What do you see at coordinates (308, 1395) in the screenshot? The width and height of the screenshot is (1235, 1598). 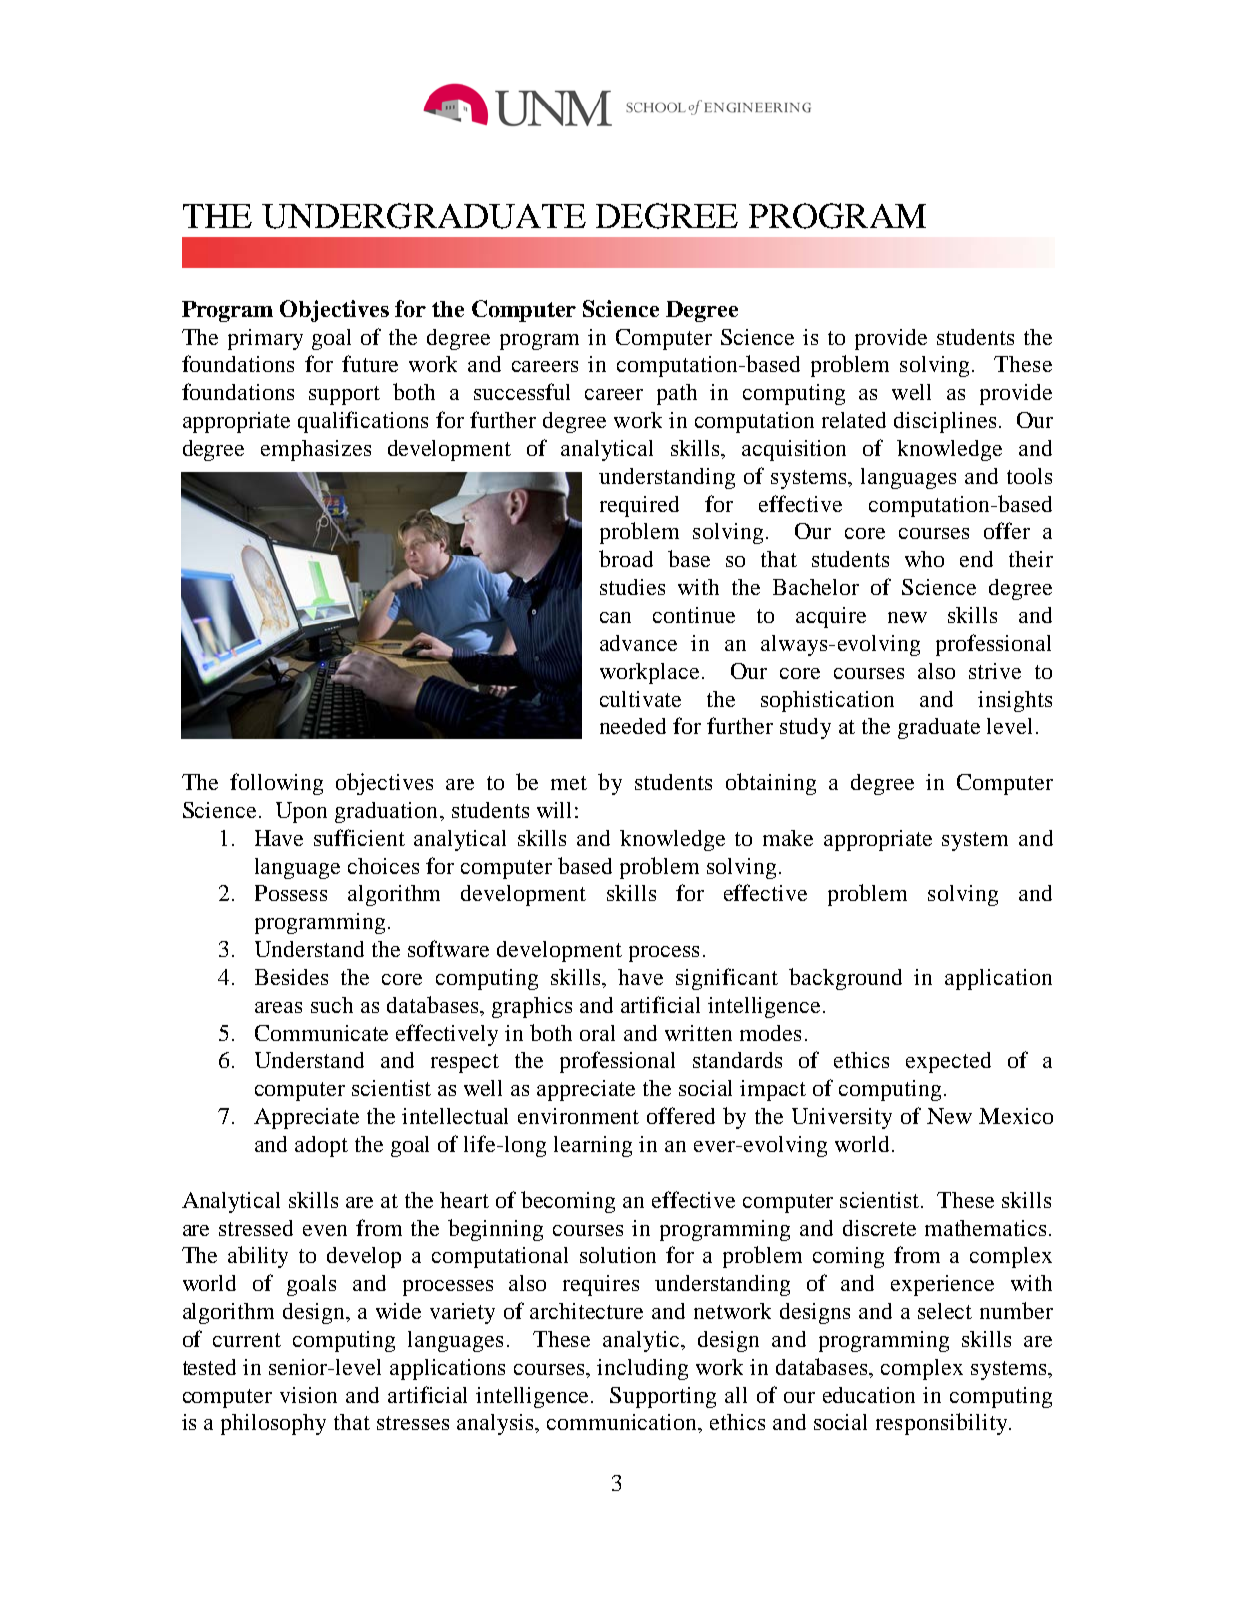 I see `vision` at bounding box center [308, 1395].
